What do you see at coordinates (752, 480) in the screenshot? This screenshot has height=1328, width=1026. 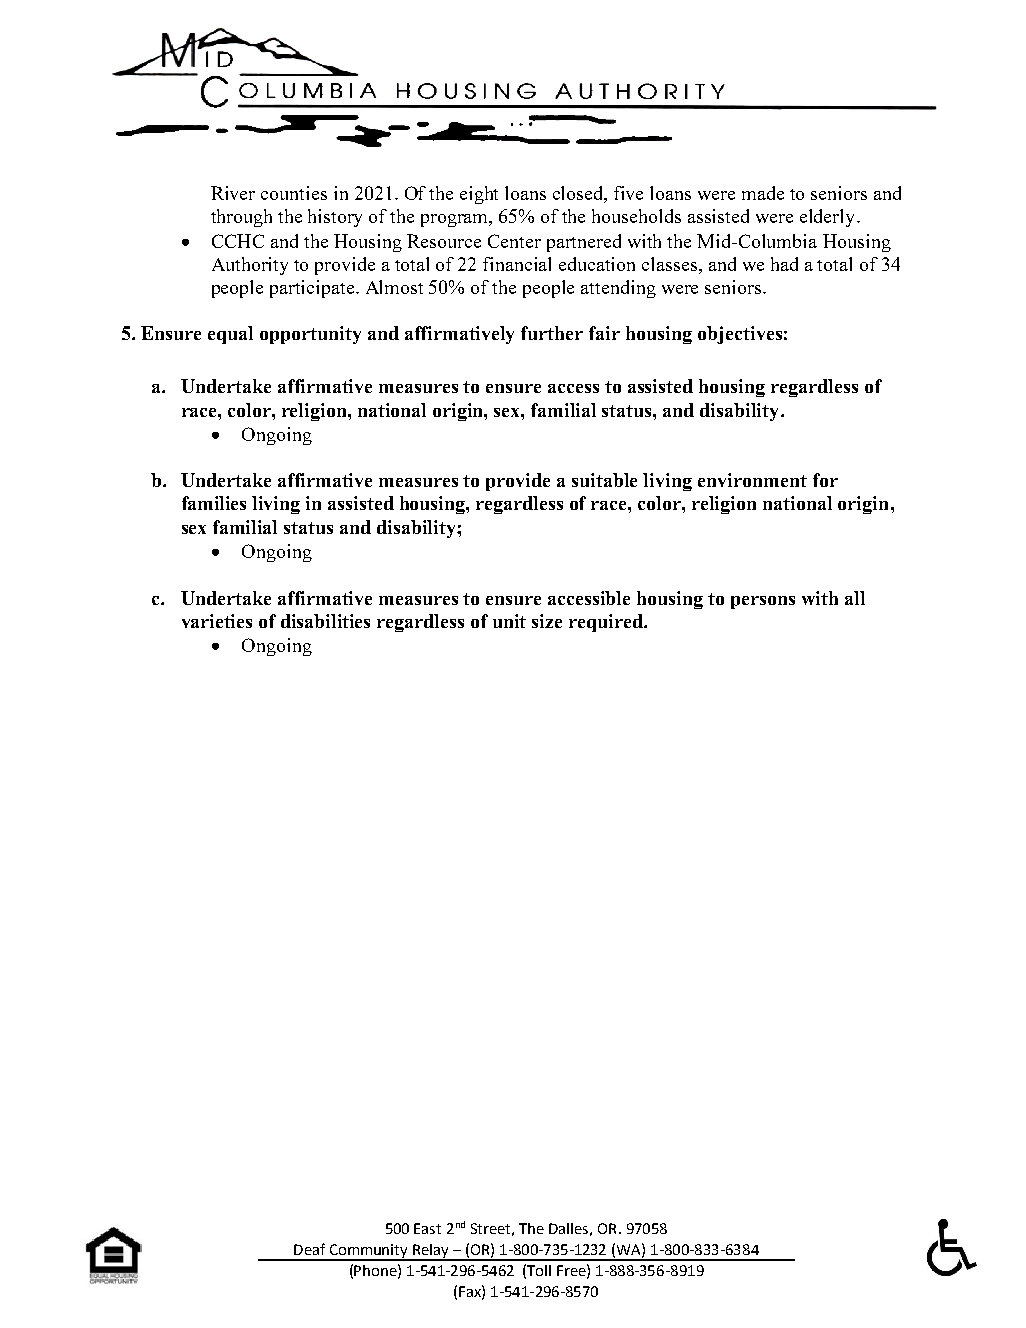 I see `environment` at bounding box center [752, 480].
